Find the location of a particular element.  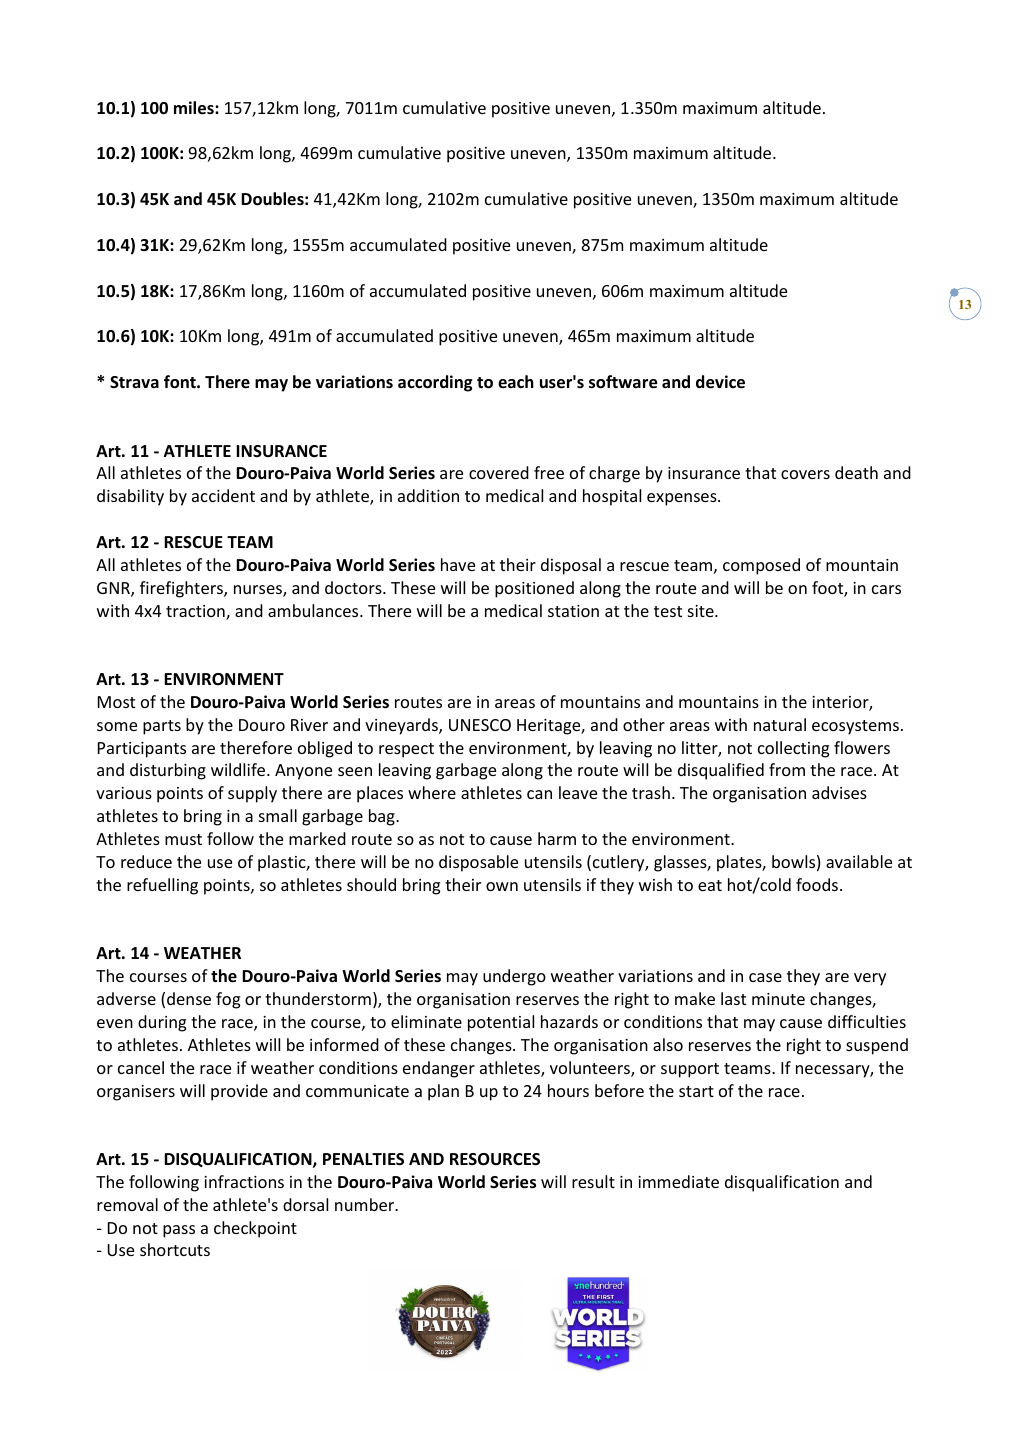

according is located at coordinates (435, 383).
